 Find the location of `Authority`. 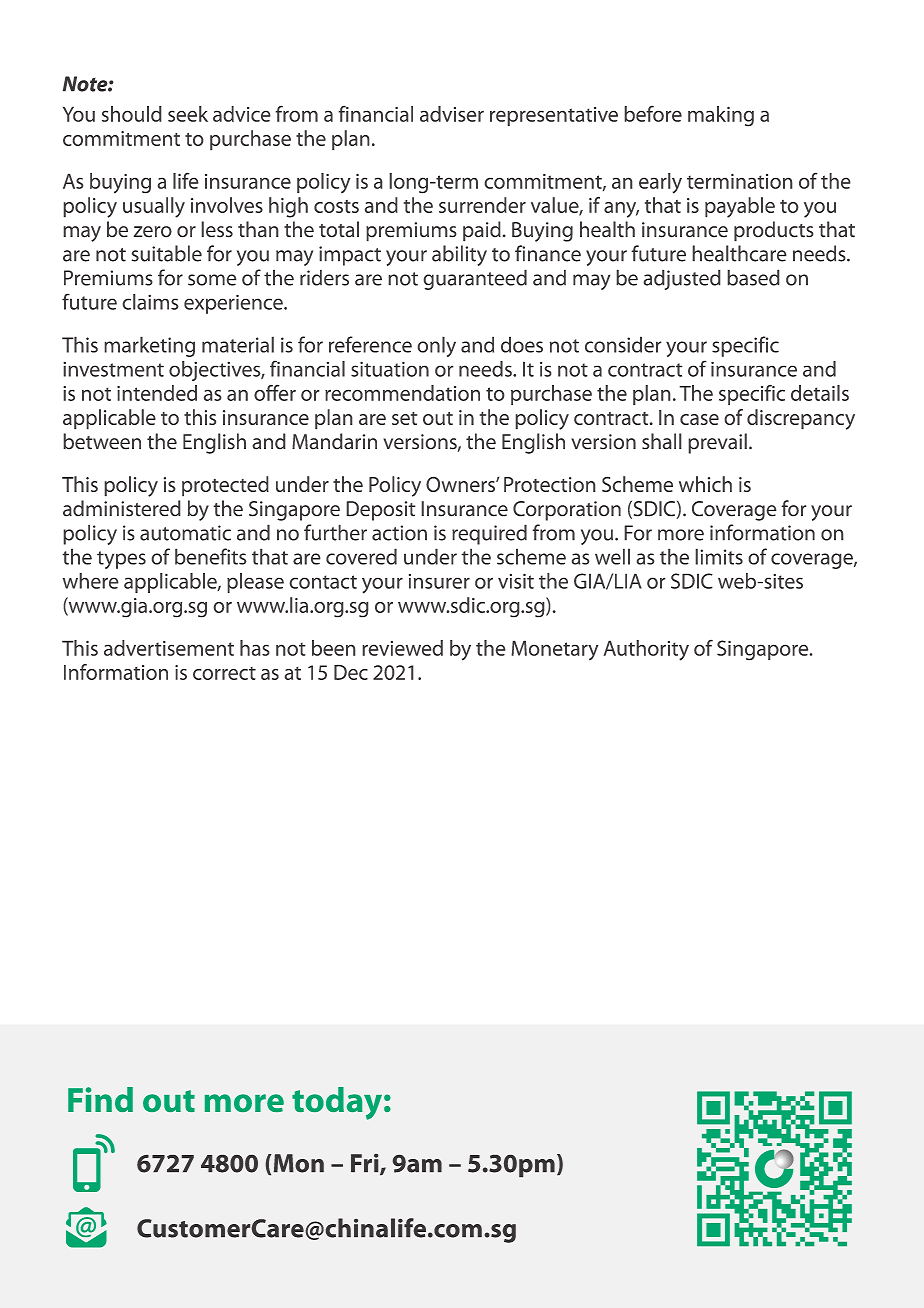

Authority is located at coordinates (646, 650).
